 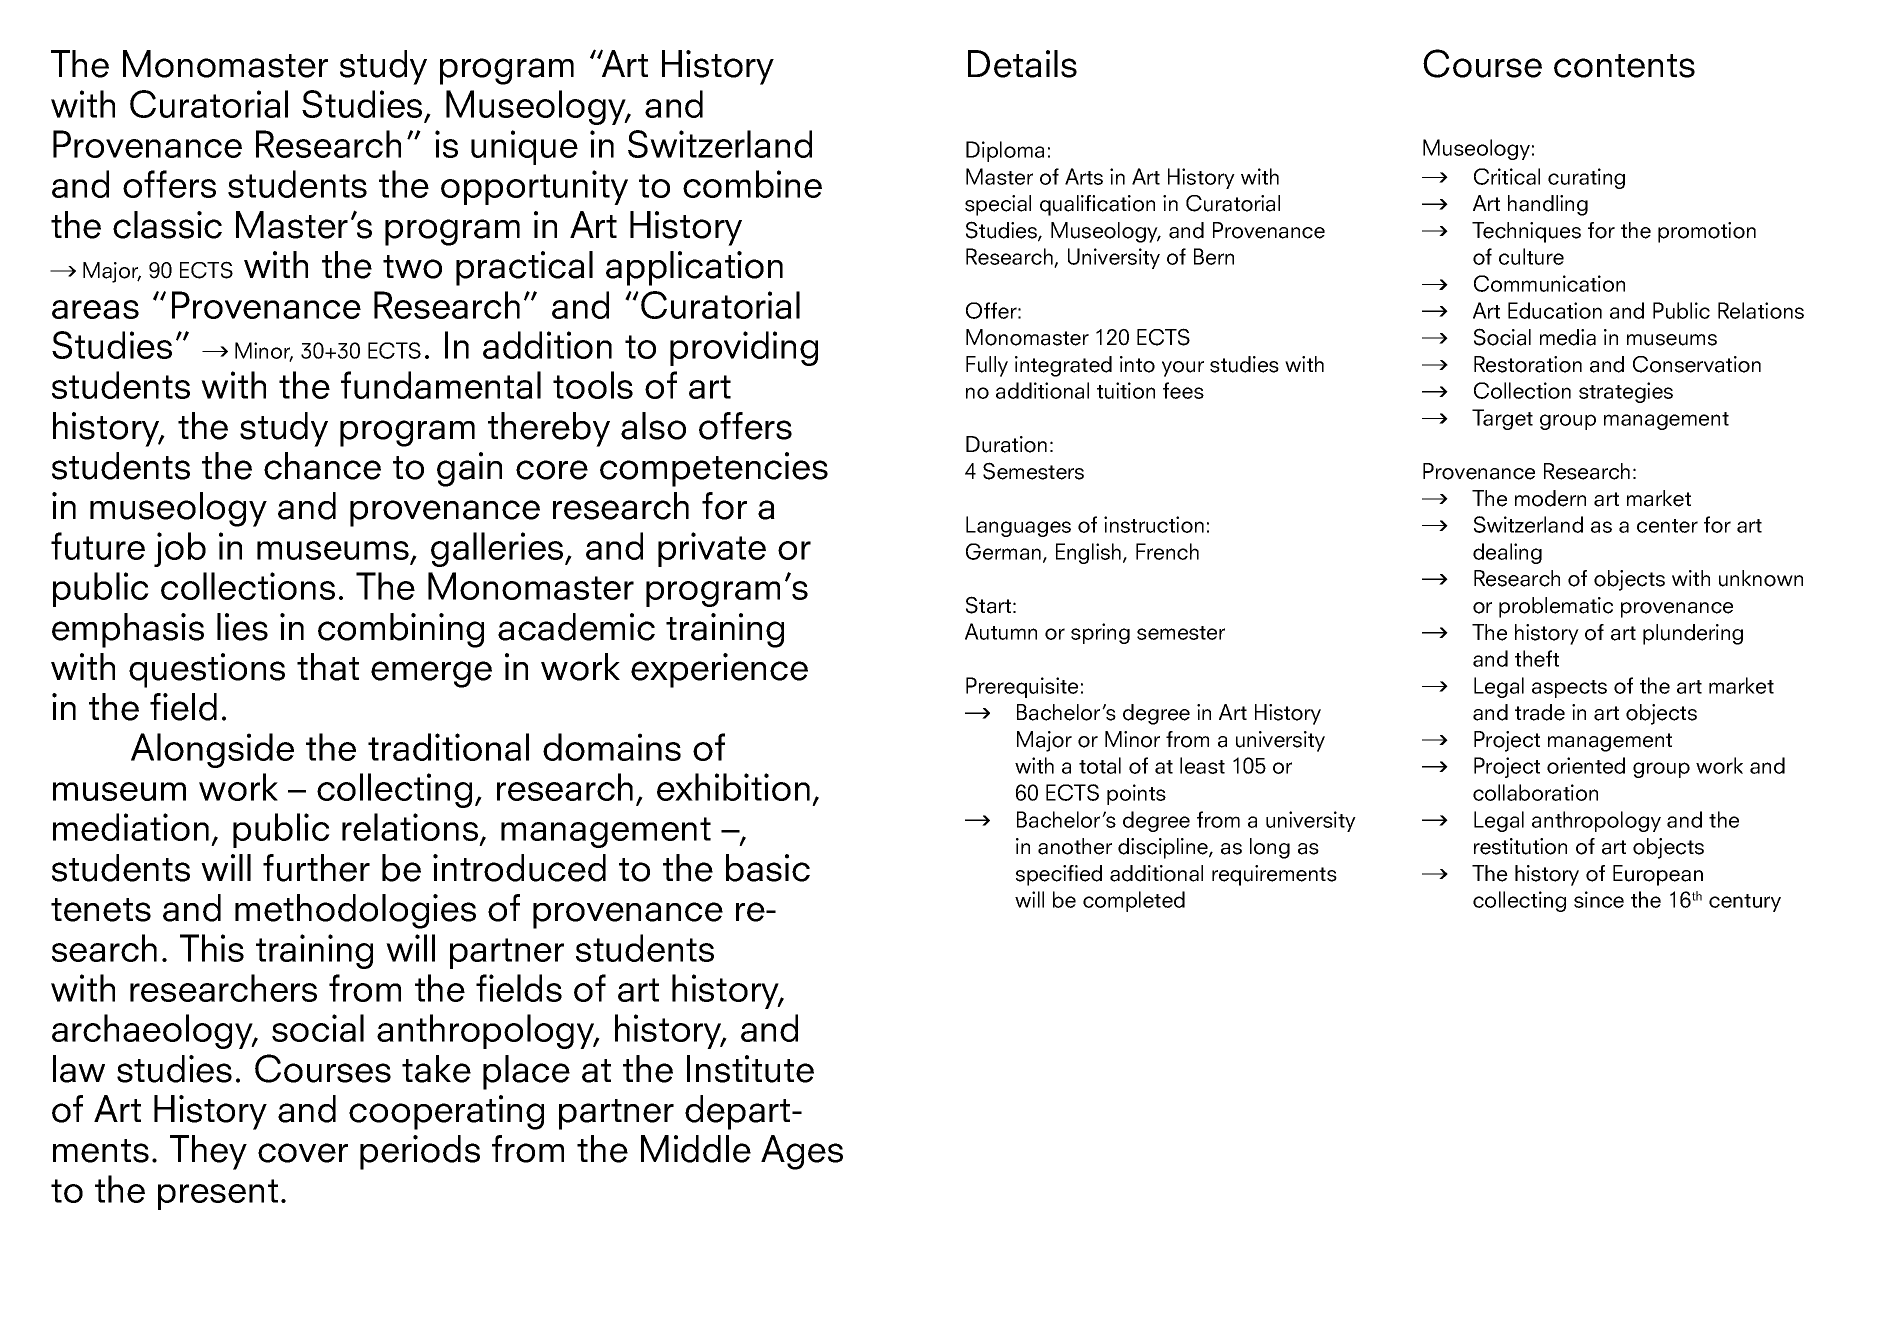 I want to click on Target, so click(x=1502, y=419).
